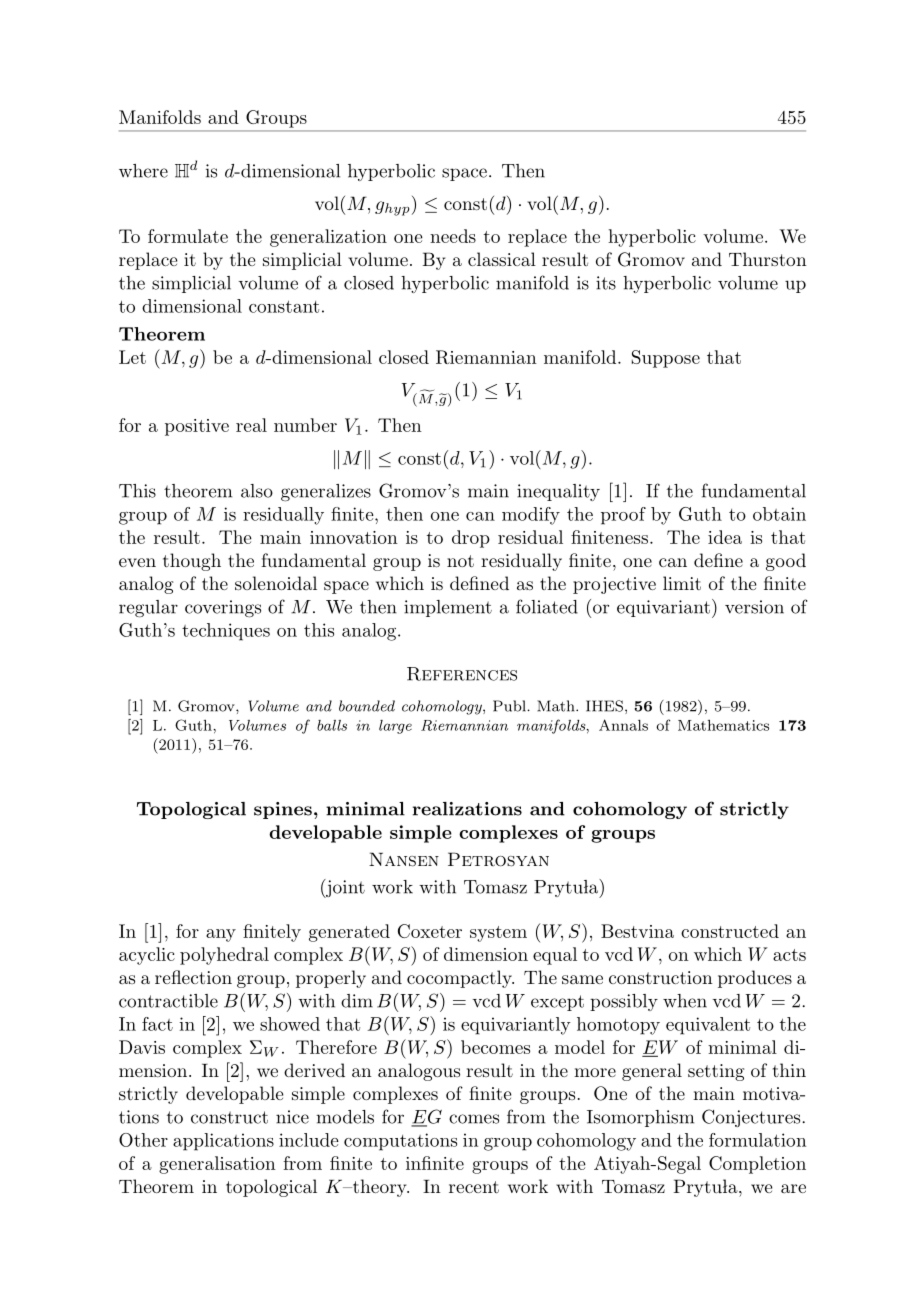 This document has width=924, height=1308. Describe the element at coordinates (531, 516) in the document. I see `modify` at that location.
